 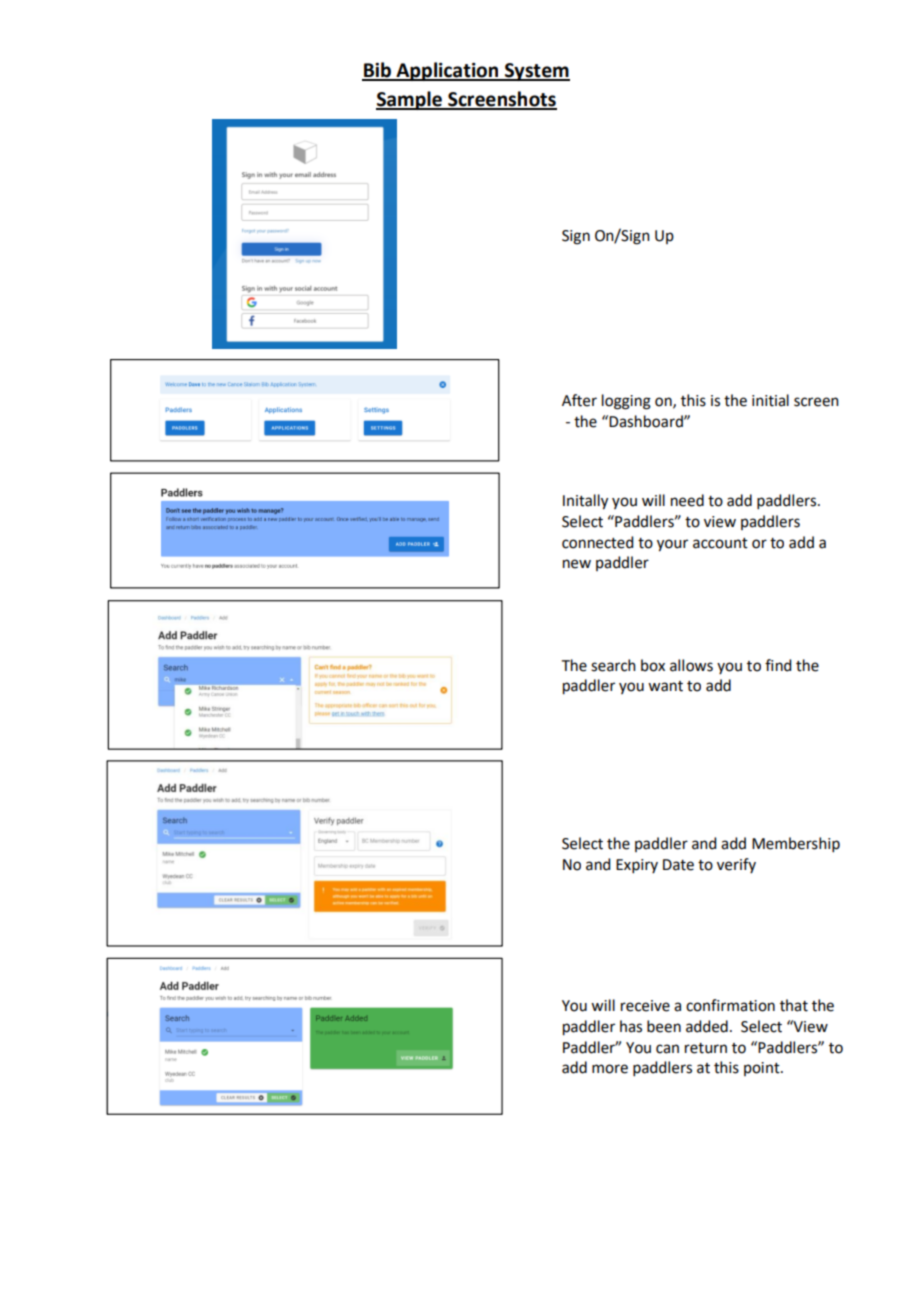 What do you see at coordinates (687, 500) in the screenshot?
I see `need` at bounding box center [687, 500].
